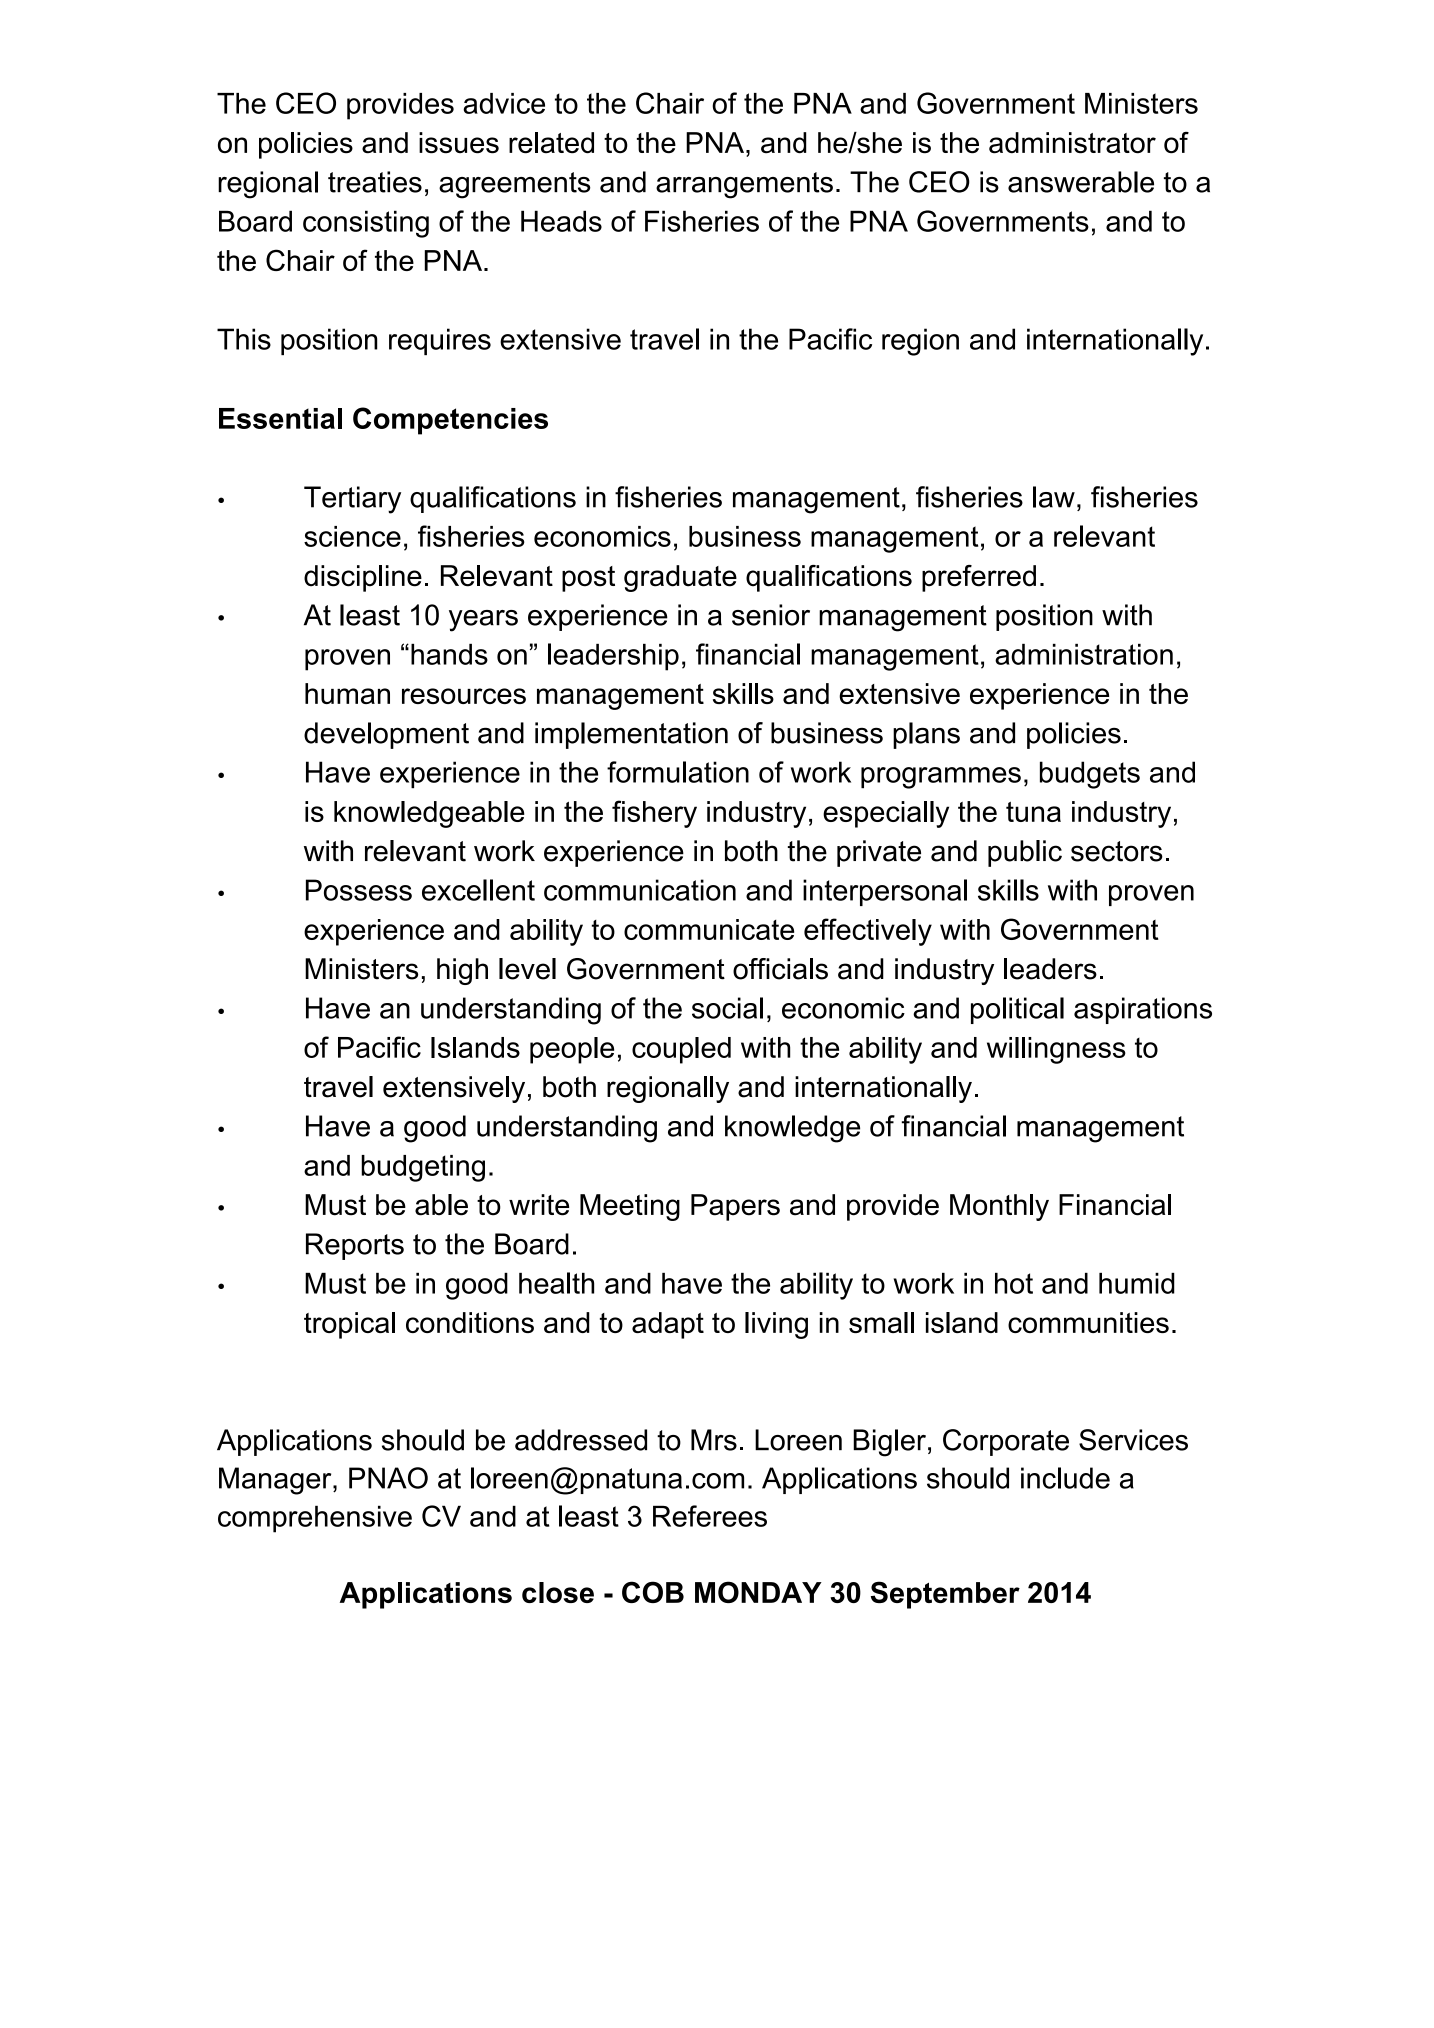 Image resolution: width=1434 pixels, height=2028 pixels. What do you see at coordinates (1056, 1050) in the document?
I see `willingness` at bounding box center [1056, 1050].
